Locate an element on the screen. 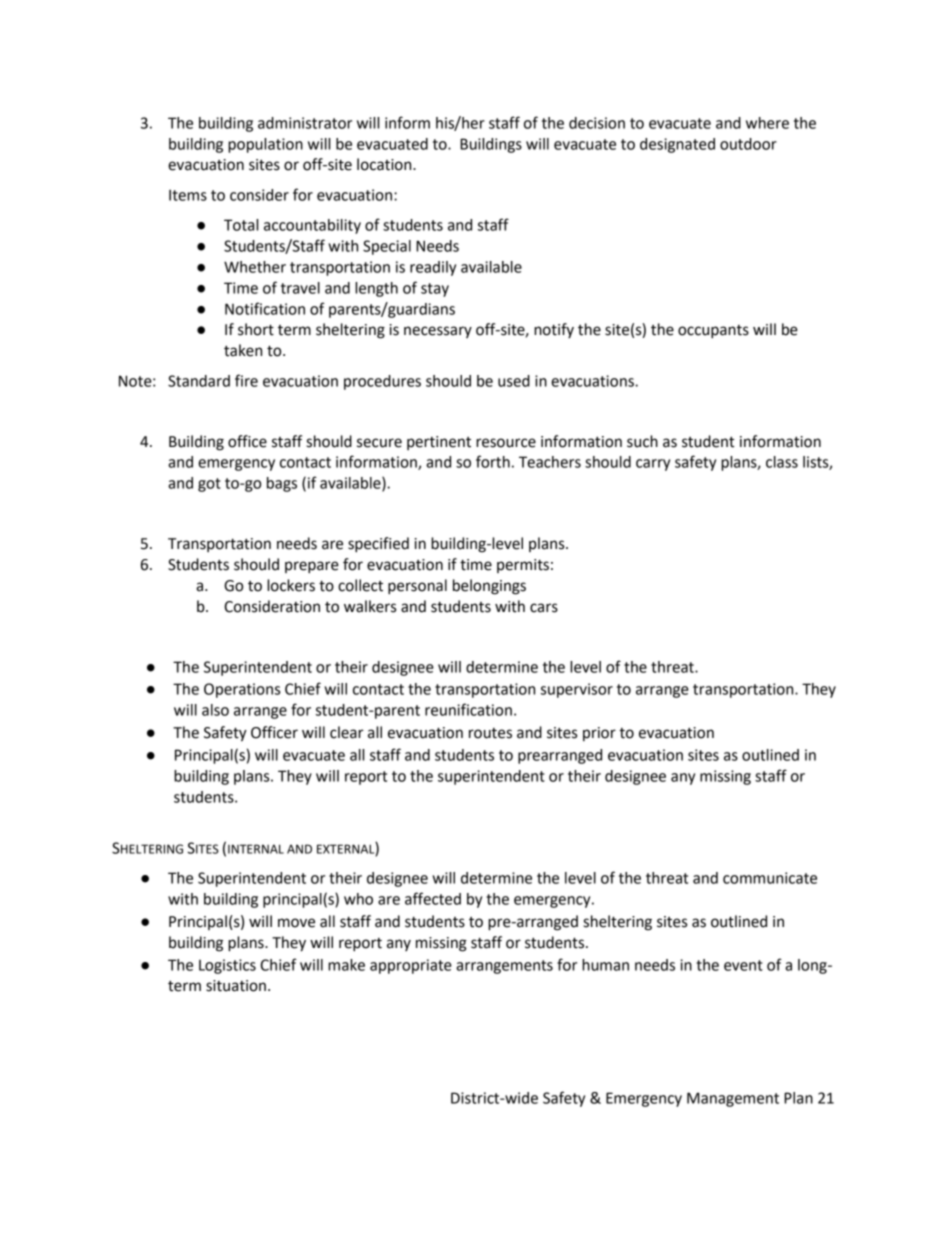 This screenshot has width=952, height=1233. affected is located at coordinates (433, 898).
